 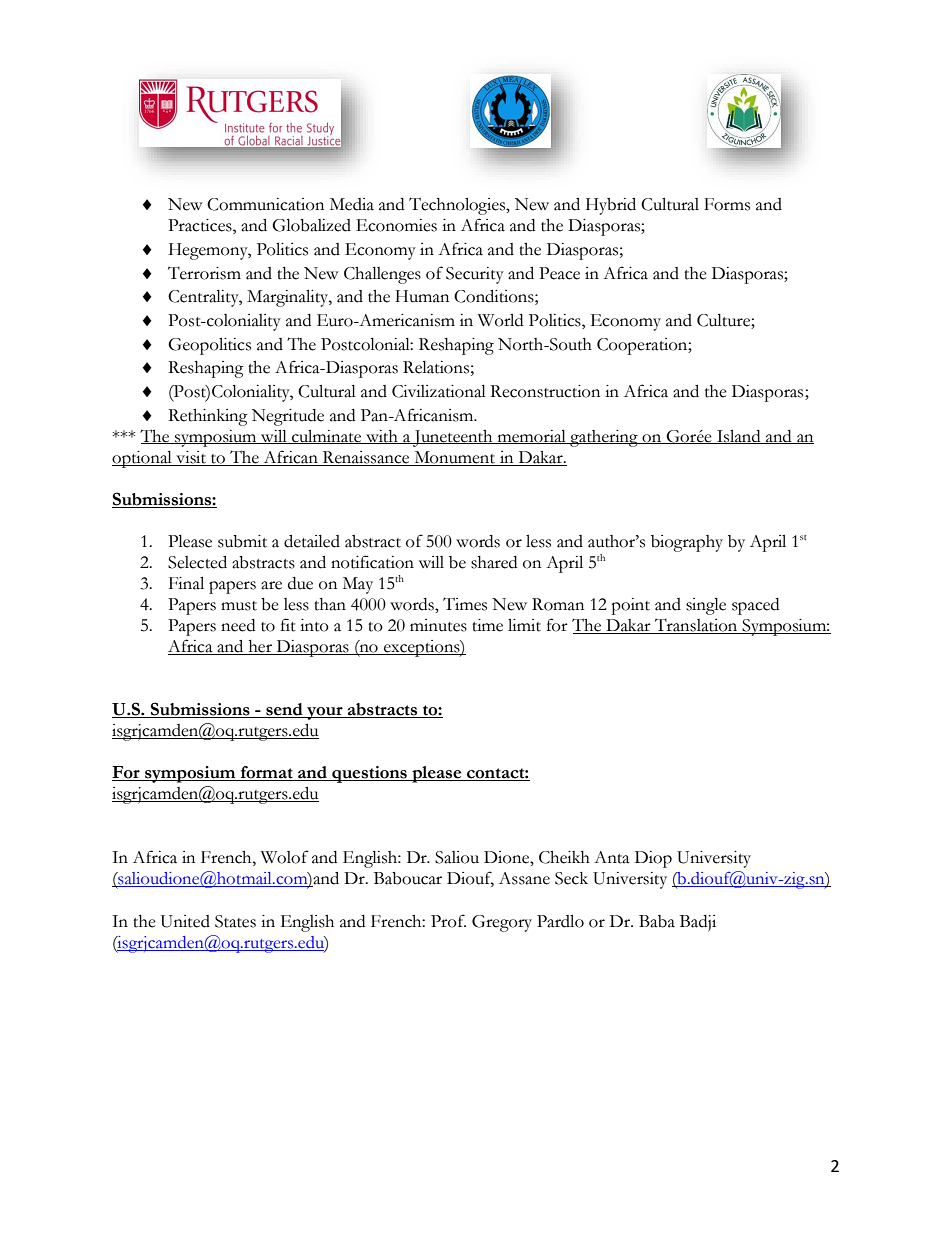 I want to click on biography, so click(x=687, y=543).
